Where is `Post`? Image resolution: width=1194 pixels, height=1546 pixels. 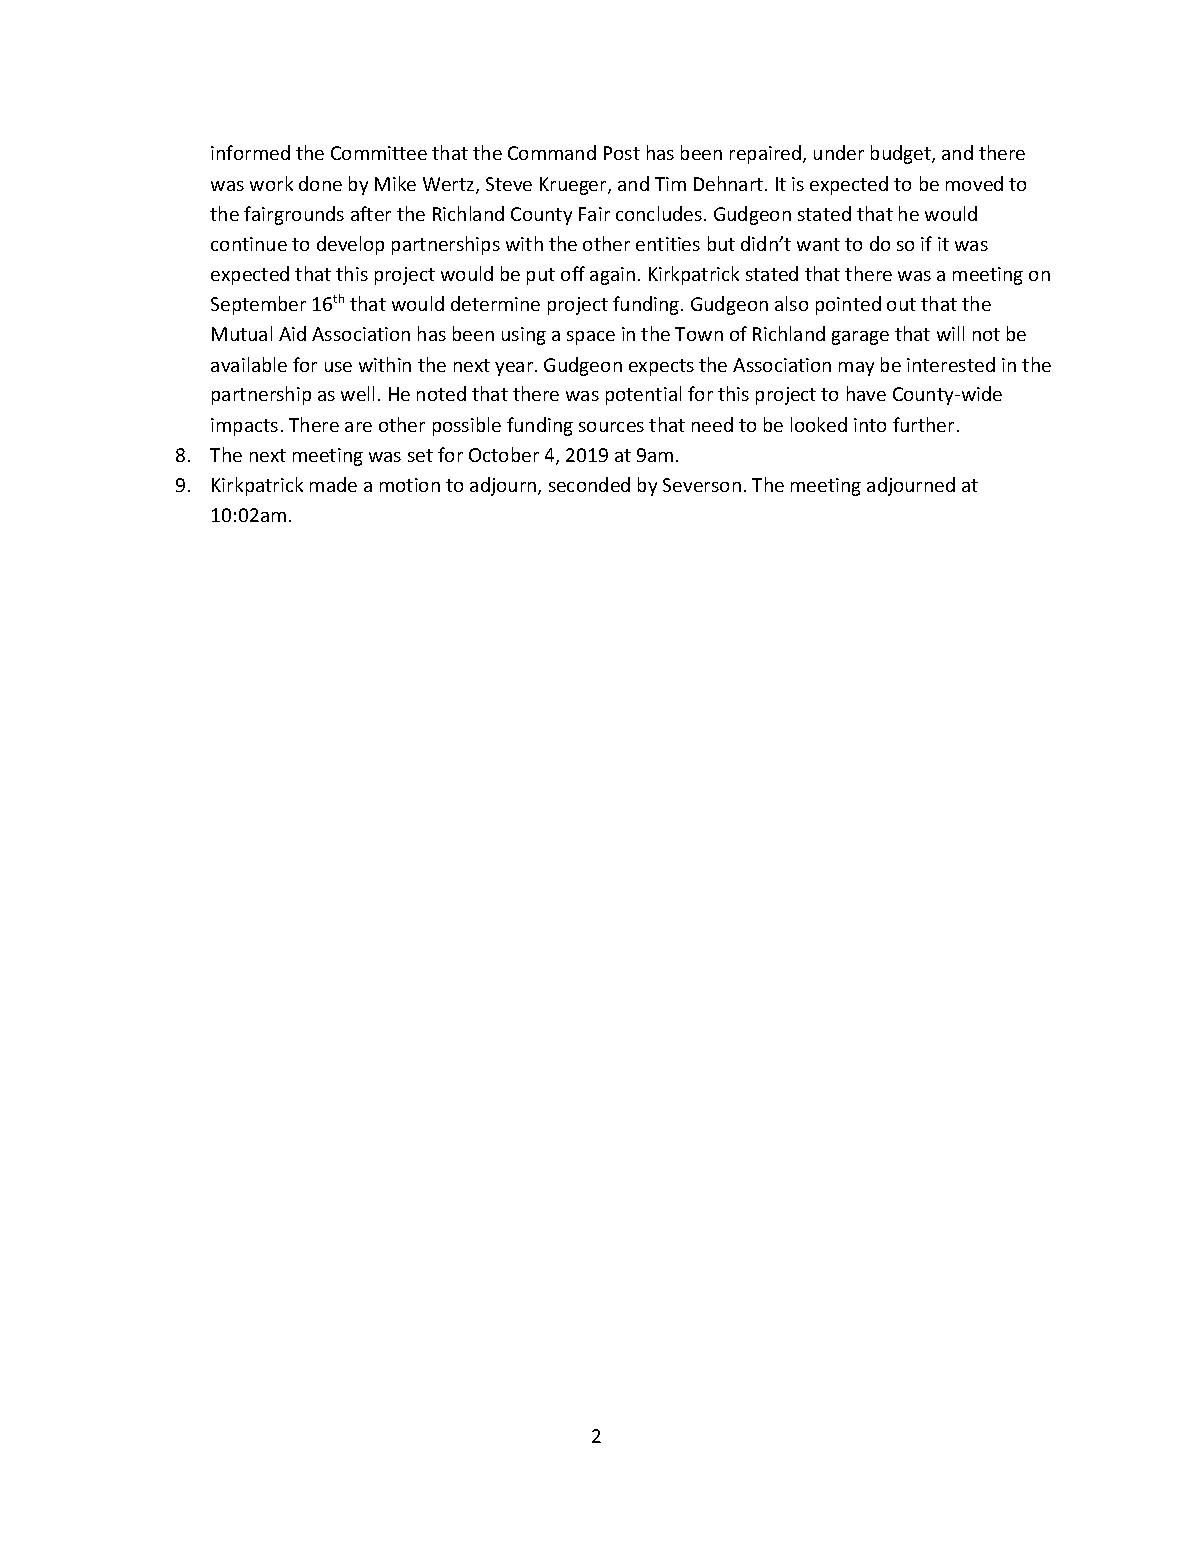
Post is located at coordinates (622, 153).
